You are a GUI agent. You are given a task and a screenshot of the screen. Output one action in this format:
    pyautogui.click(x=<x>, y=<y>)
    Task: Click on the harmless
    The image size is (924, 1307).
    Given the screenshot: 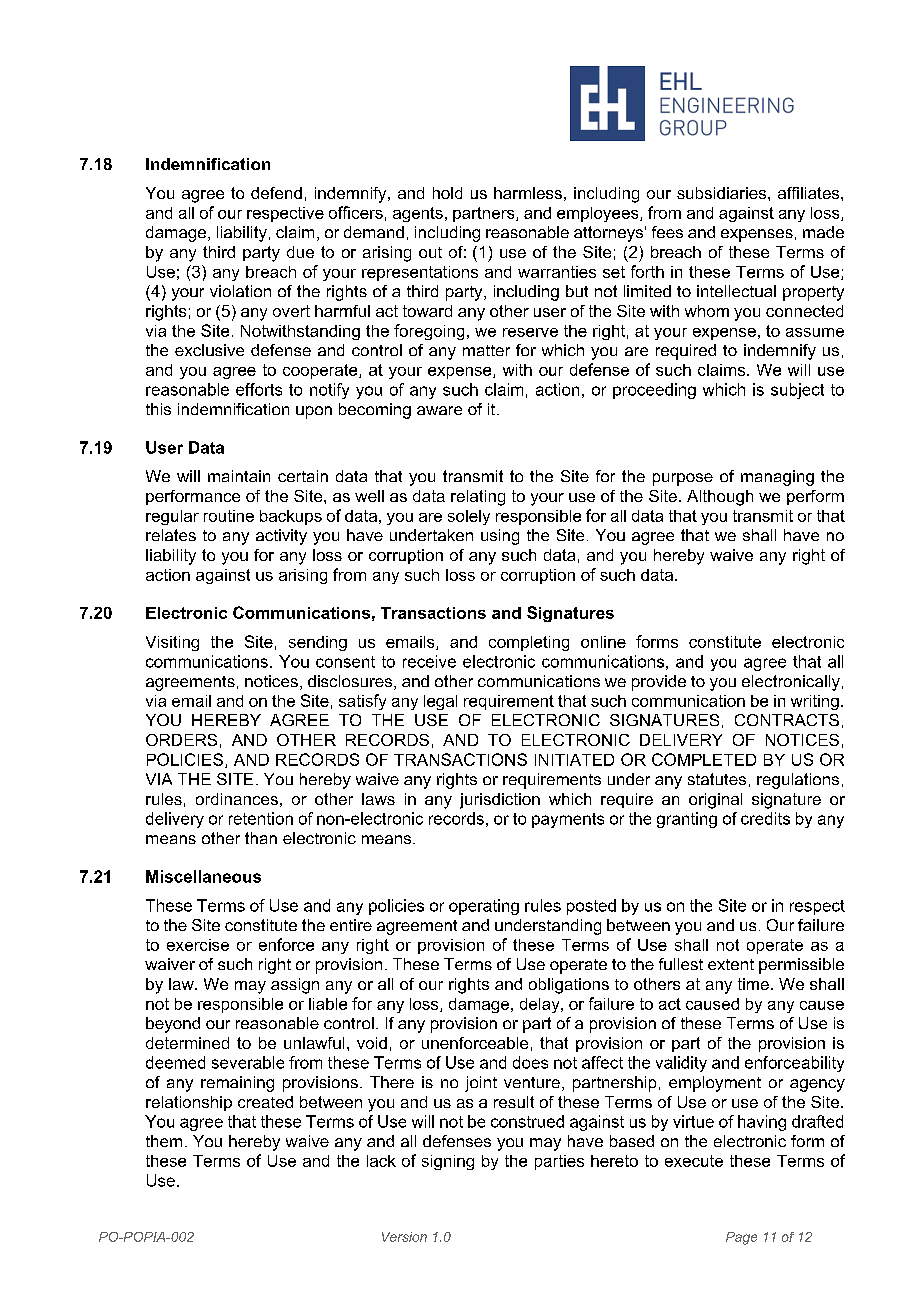 What is the action you would take?
    pyautogui.click(x=528, y=193)
